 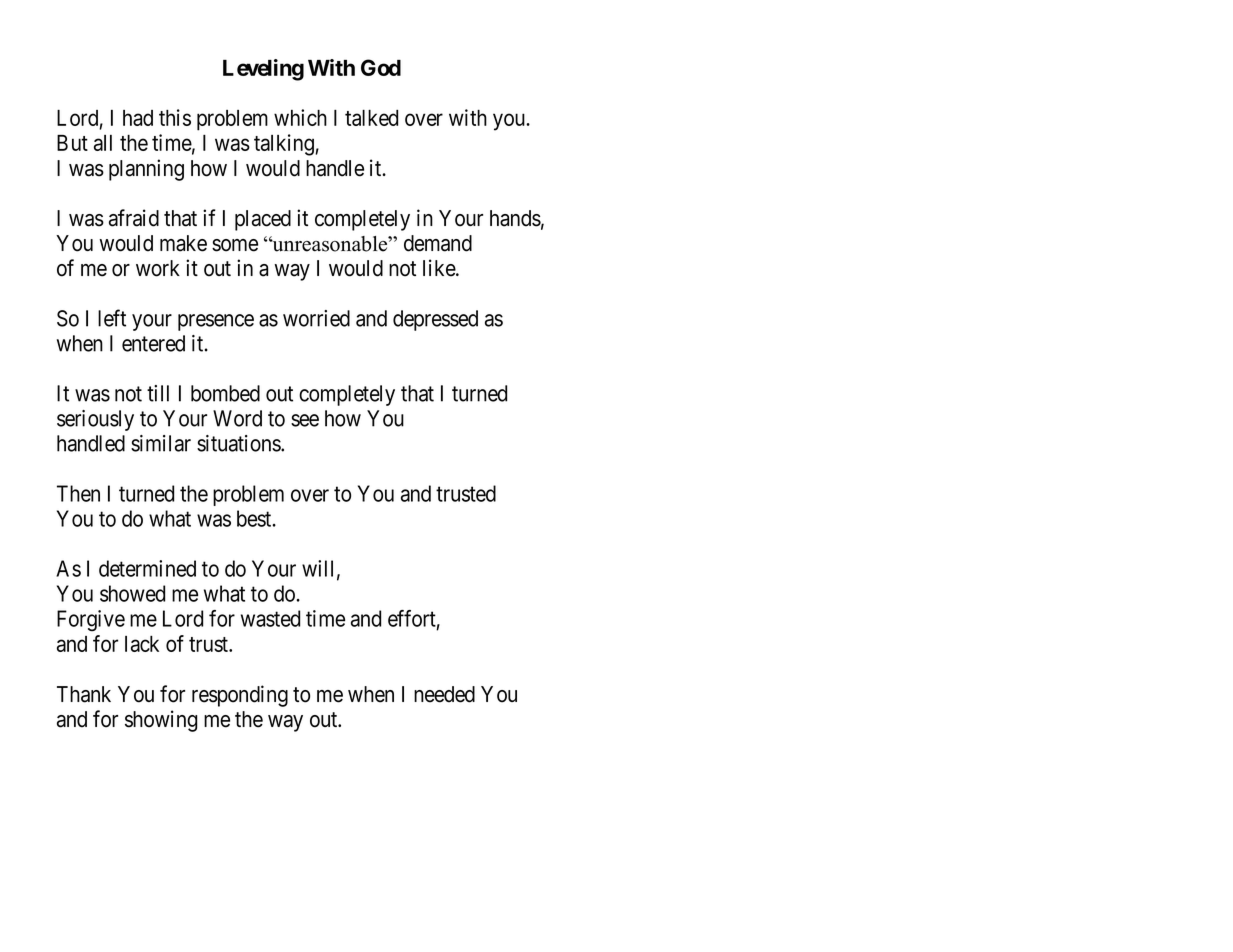 What do you see at coordinates (316, 318) in the page?
I see `worried` at bounding box center [316, 318].
